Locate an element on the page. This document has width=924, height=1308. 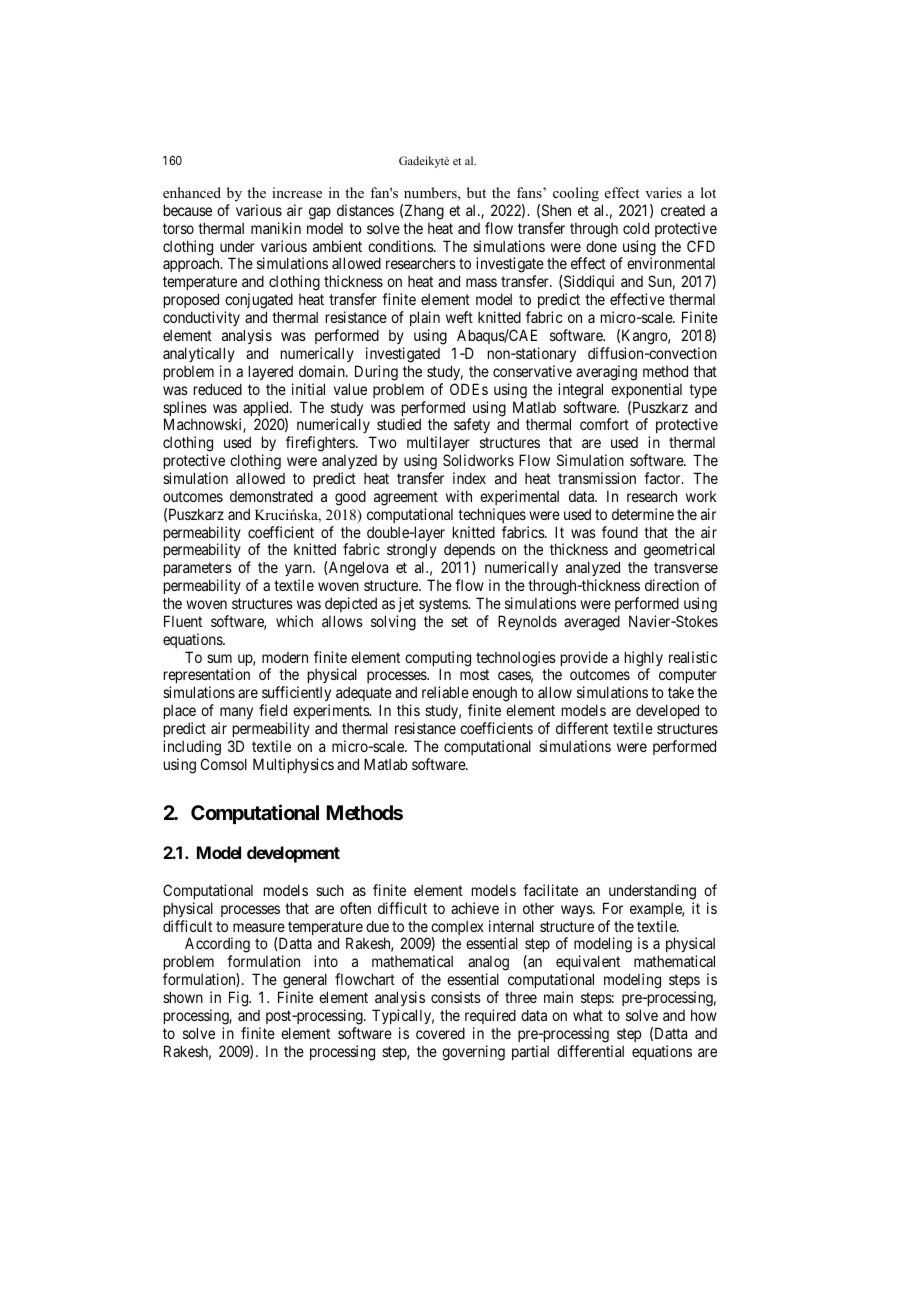
reliable is located at coordinates (445, 692).
